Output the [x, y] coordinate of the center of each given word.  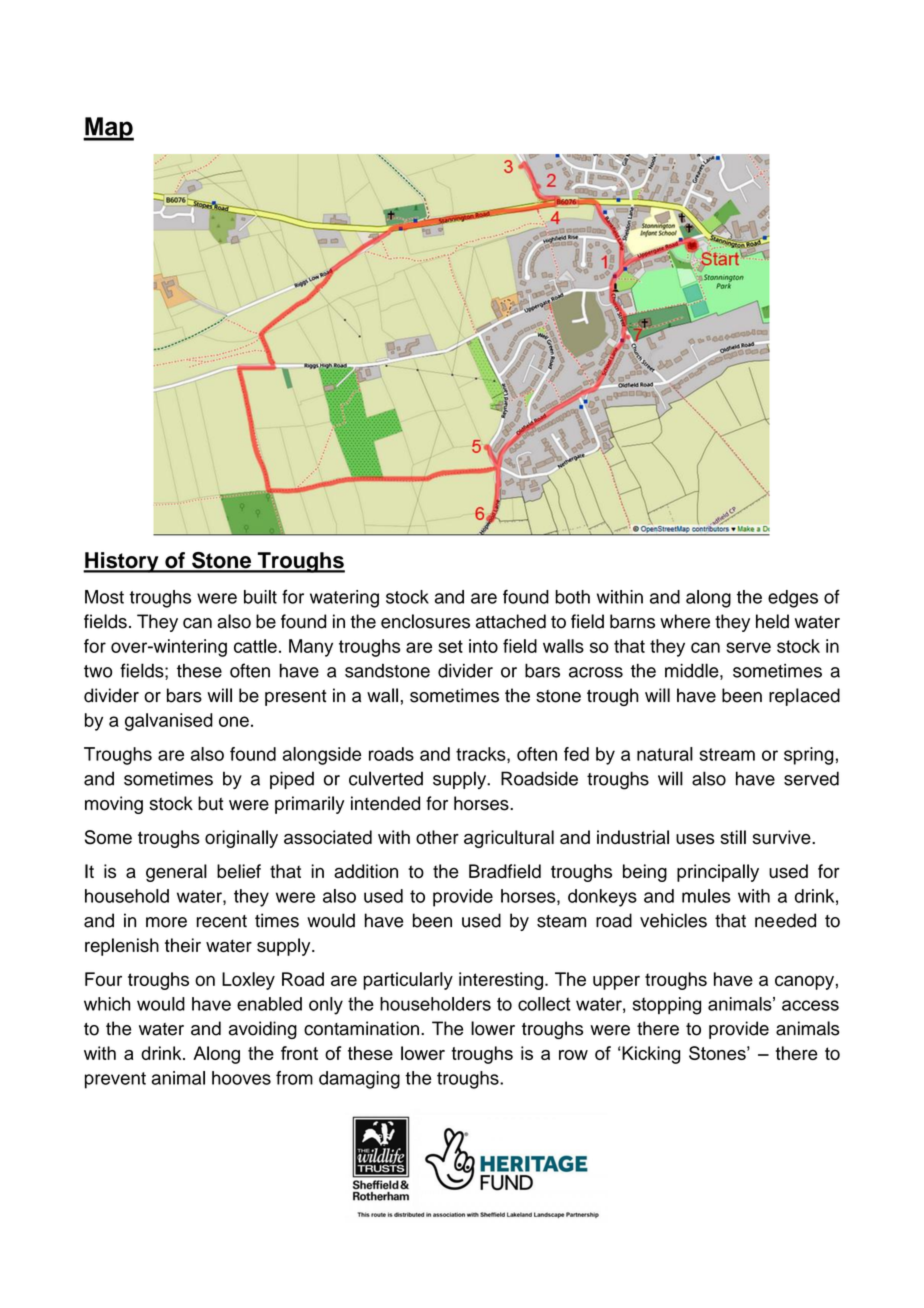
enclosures [425, 621]
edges [793, 599]
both [572, 597]
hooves [241, 1078]
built [260, 597]
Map [108, 129]
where [685, 621]
